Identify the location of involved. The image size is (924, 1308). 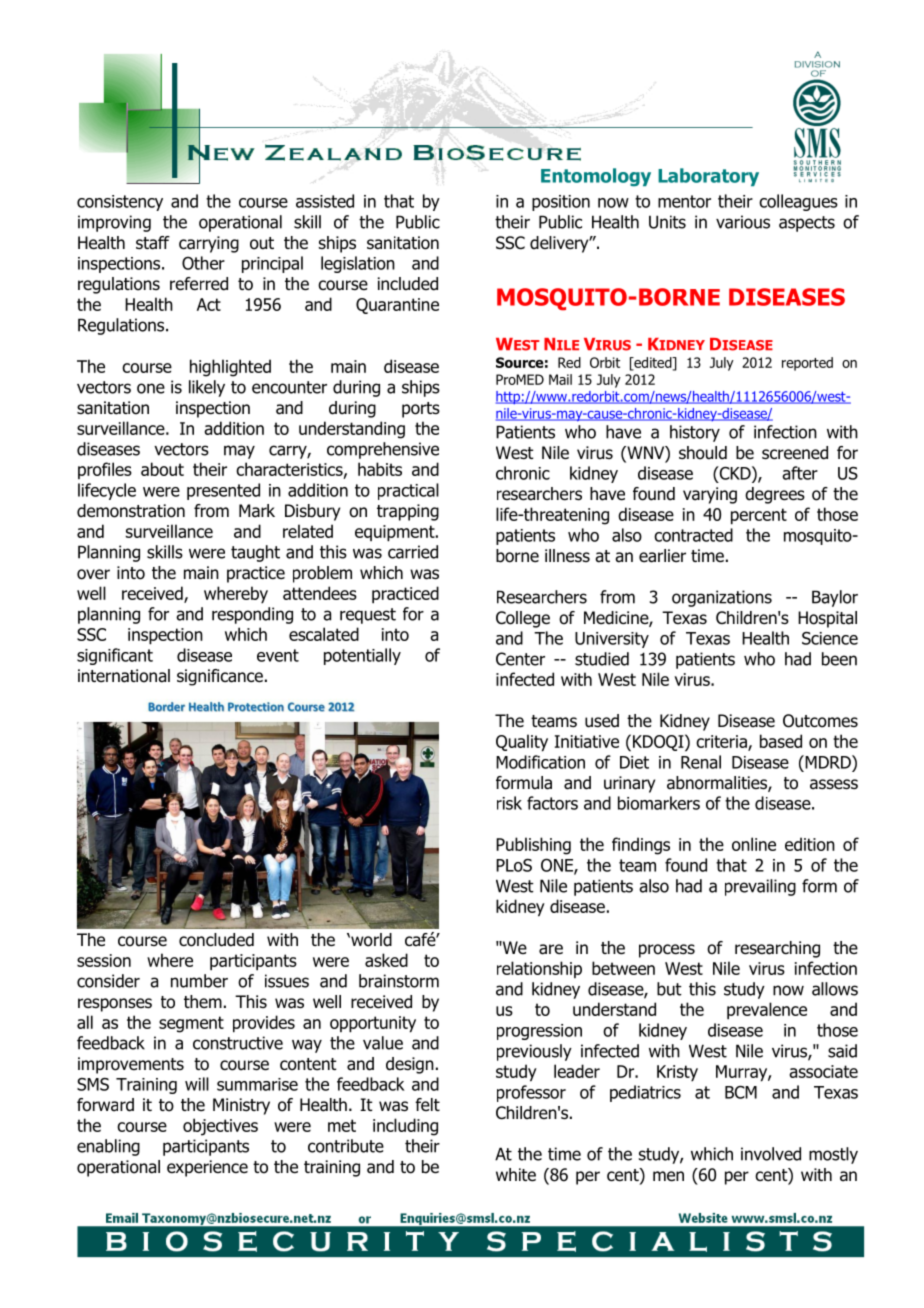
(771, 1154).
